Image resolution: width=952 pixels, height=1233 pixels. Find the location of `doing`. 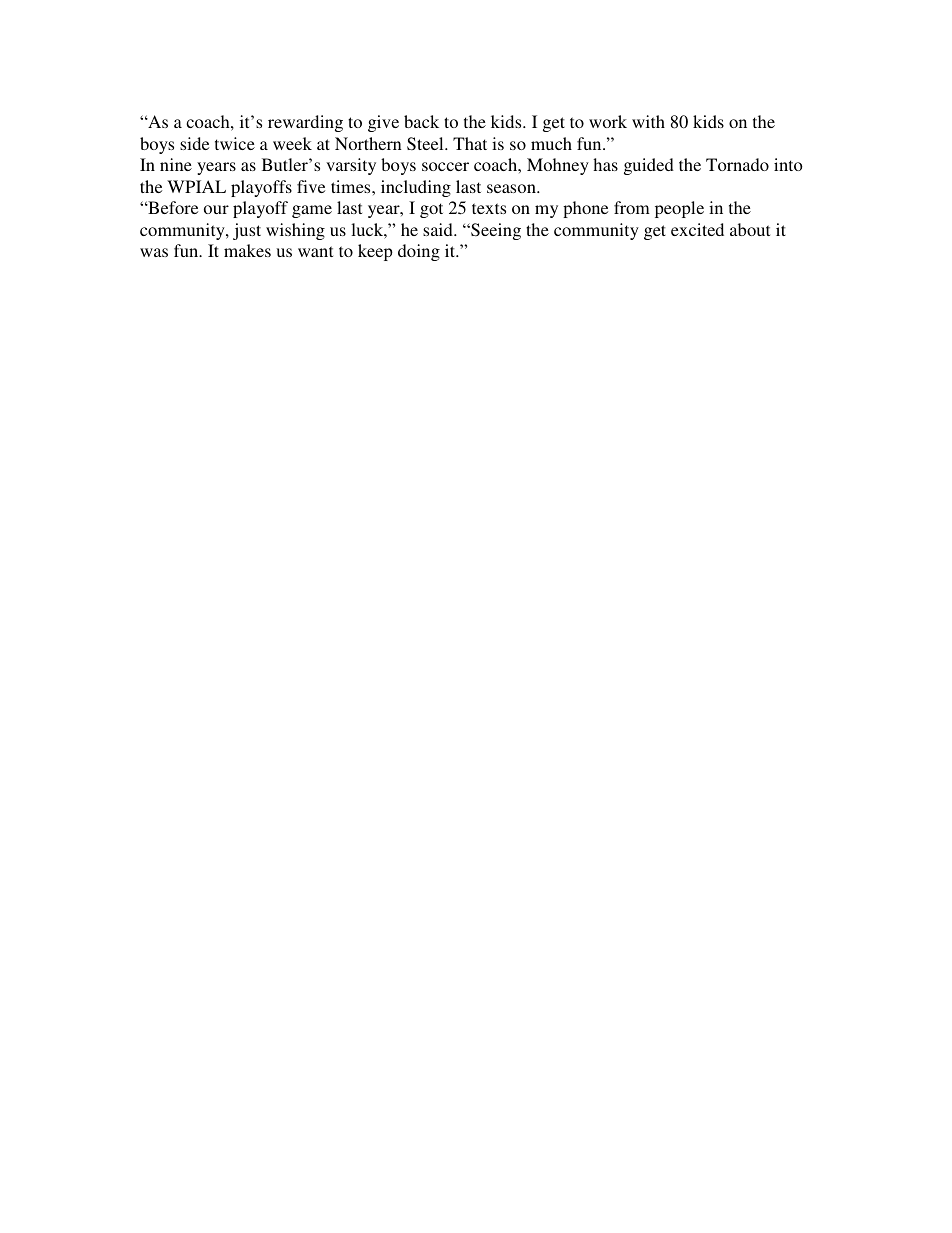

doing is located at coordinates (419, 252).
